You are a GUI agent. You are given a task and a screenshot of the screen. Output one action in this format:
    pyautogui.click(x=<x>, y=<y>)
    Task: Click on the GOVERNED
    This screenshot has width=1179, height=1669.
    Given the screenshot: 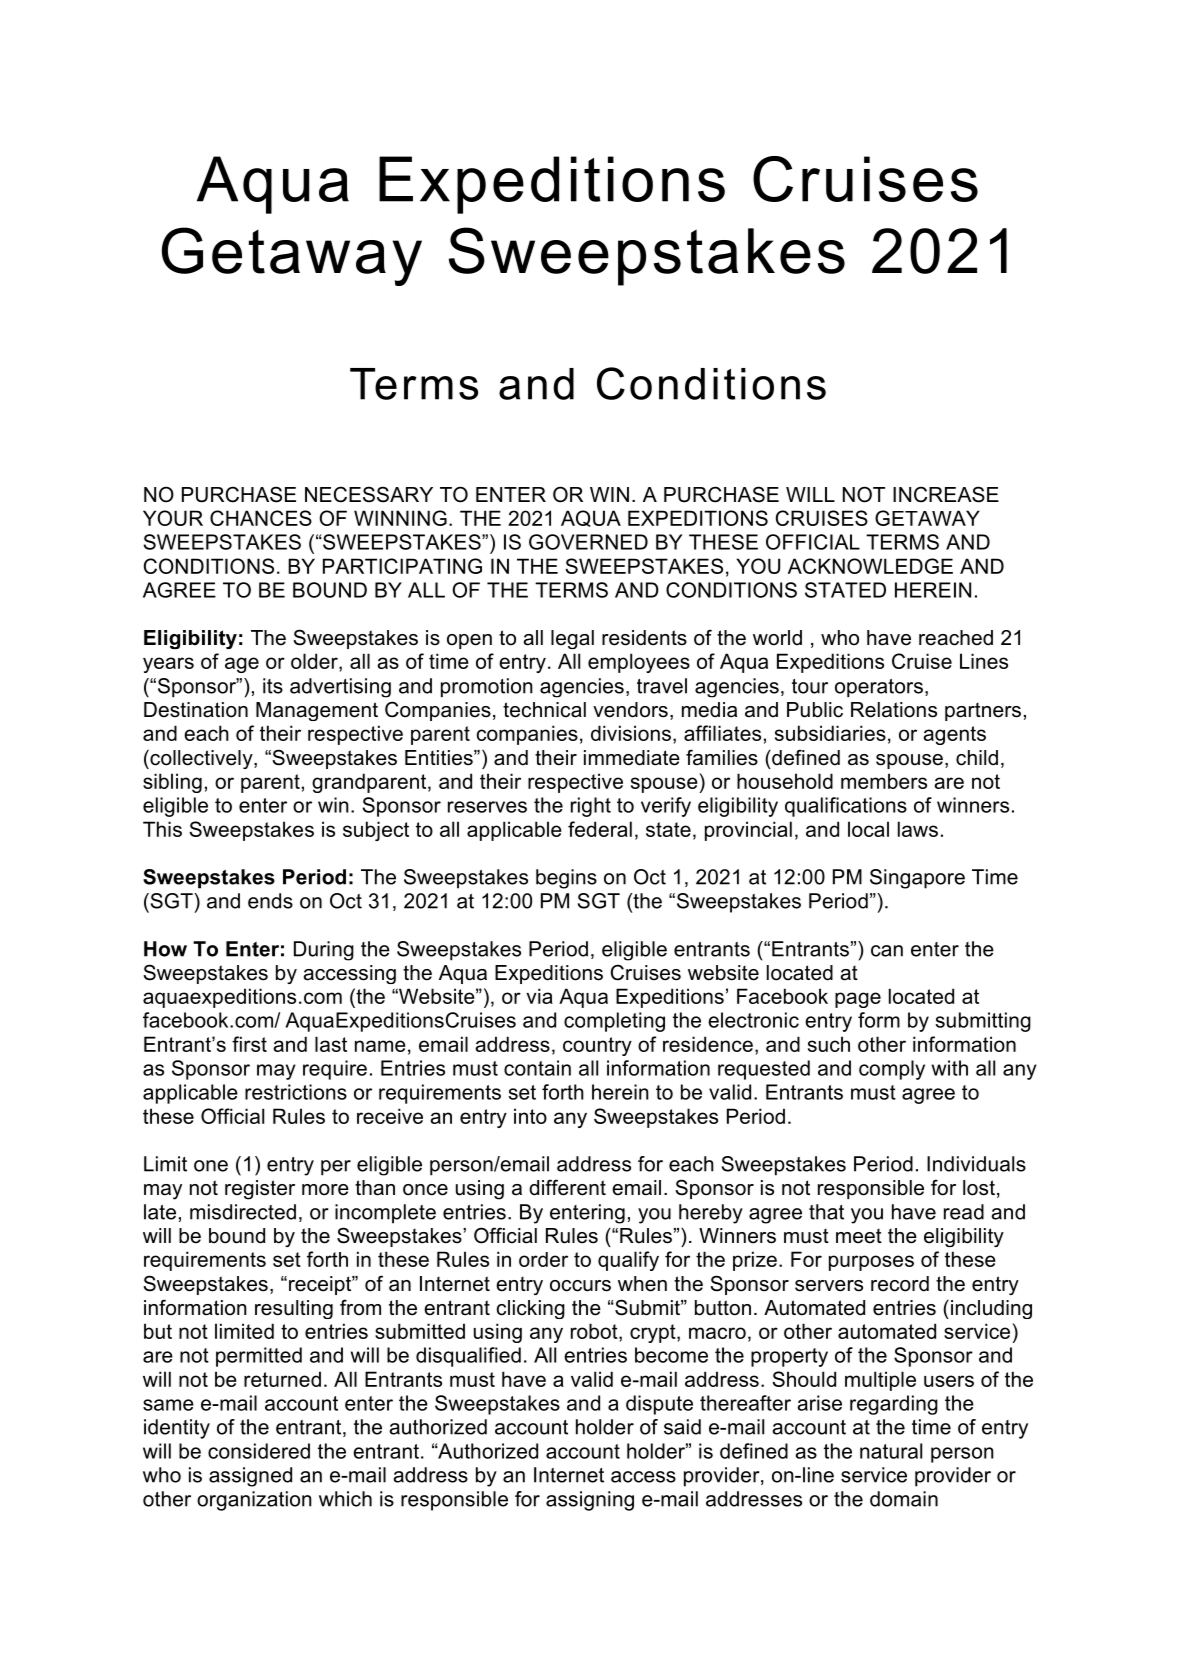 What is the action you would take?
    pyautogui.click(x=588, y=542)
